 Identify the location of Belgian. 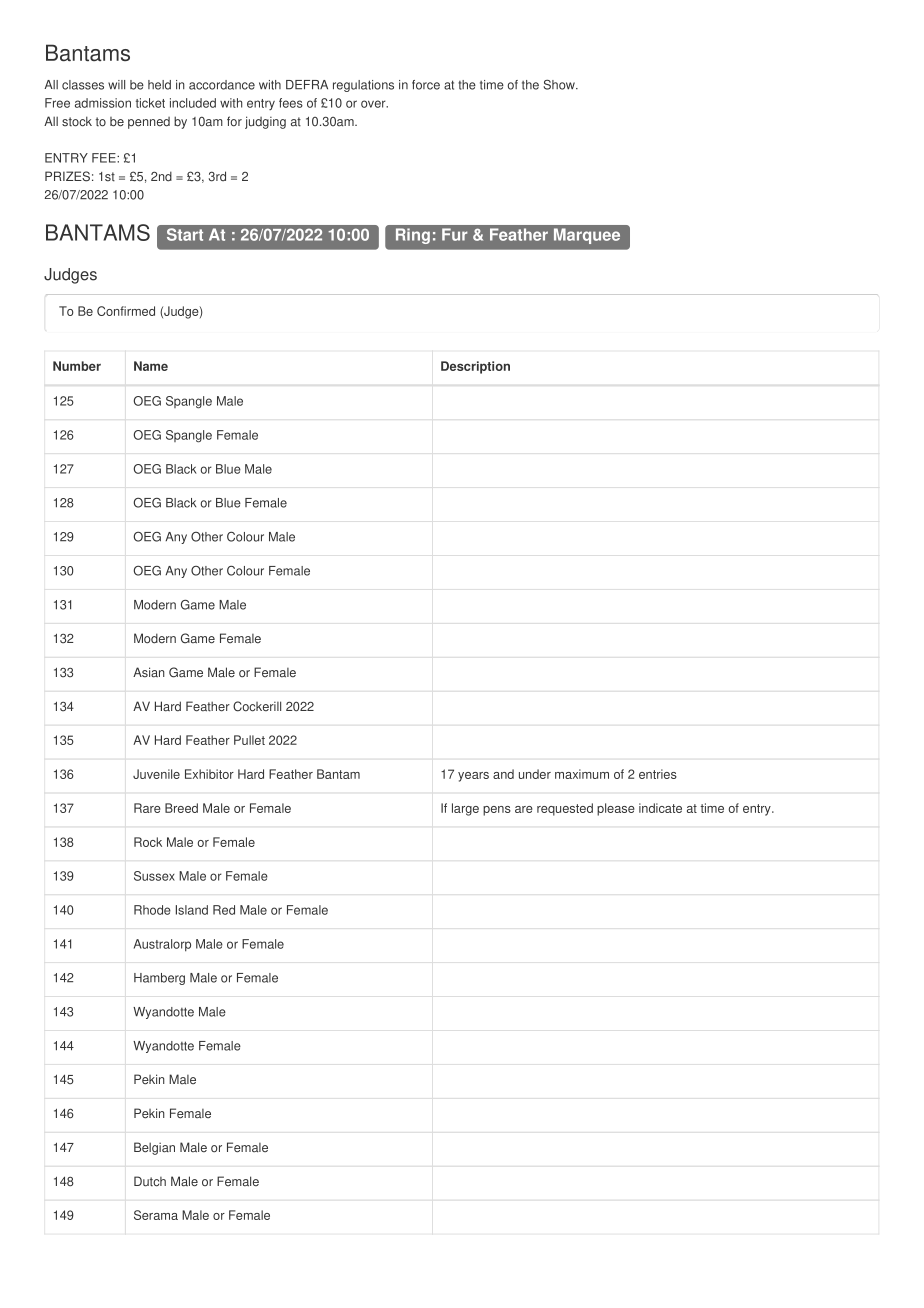
(154, 1148).
